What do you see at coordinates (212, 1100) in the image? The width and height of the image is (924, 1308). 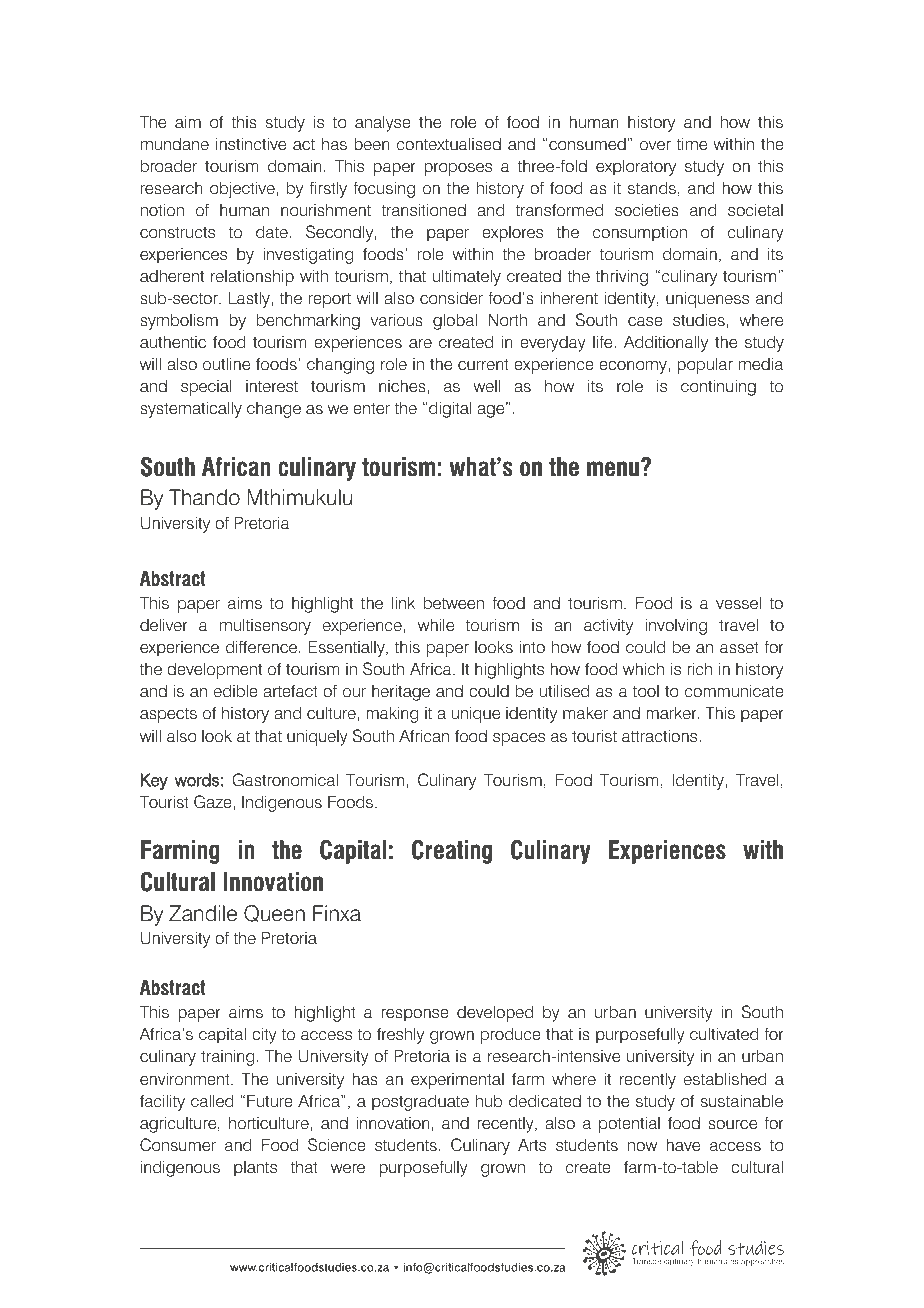 I see `called` at bounding box center [212, 1100].
